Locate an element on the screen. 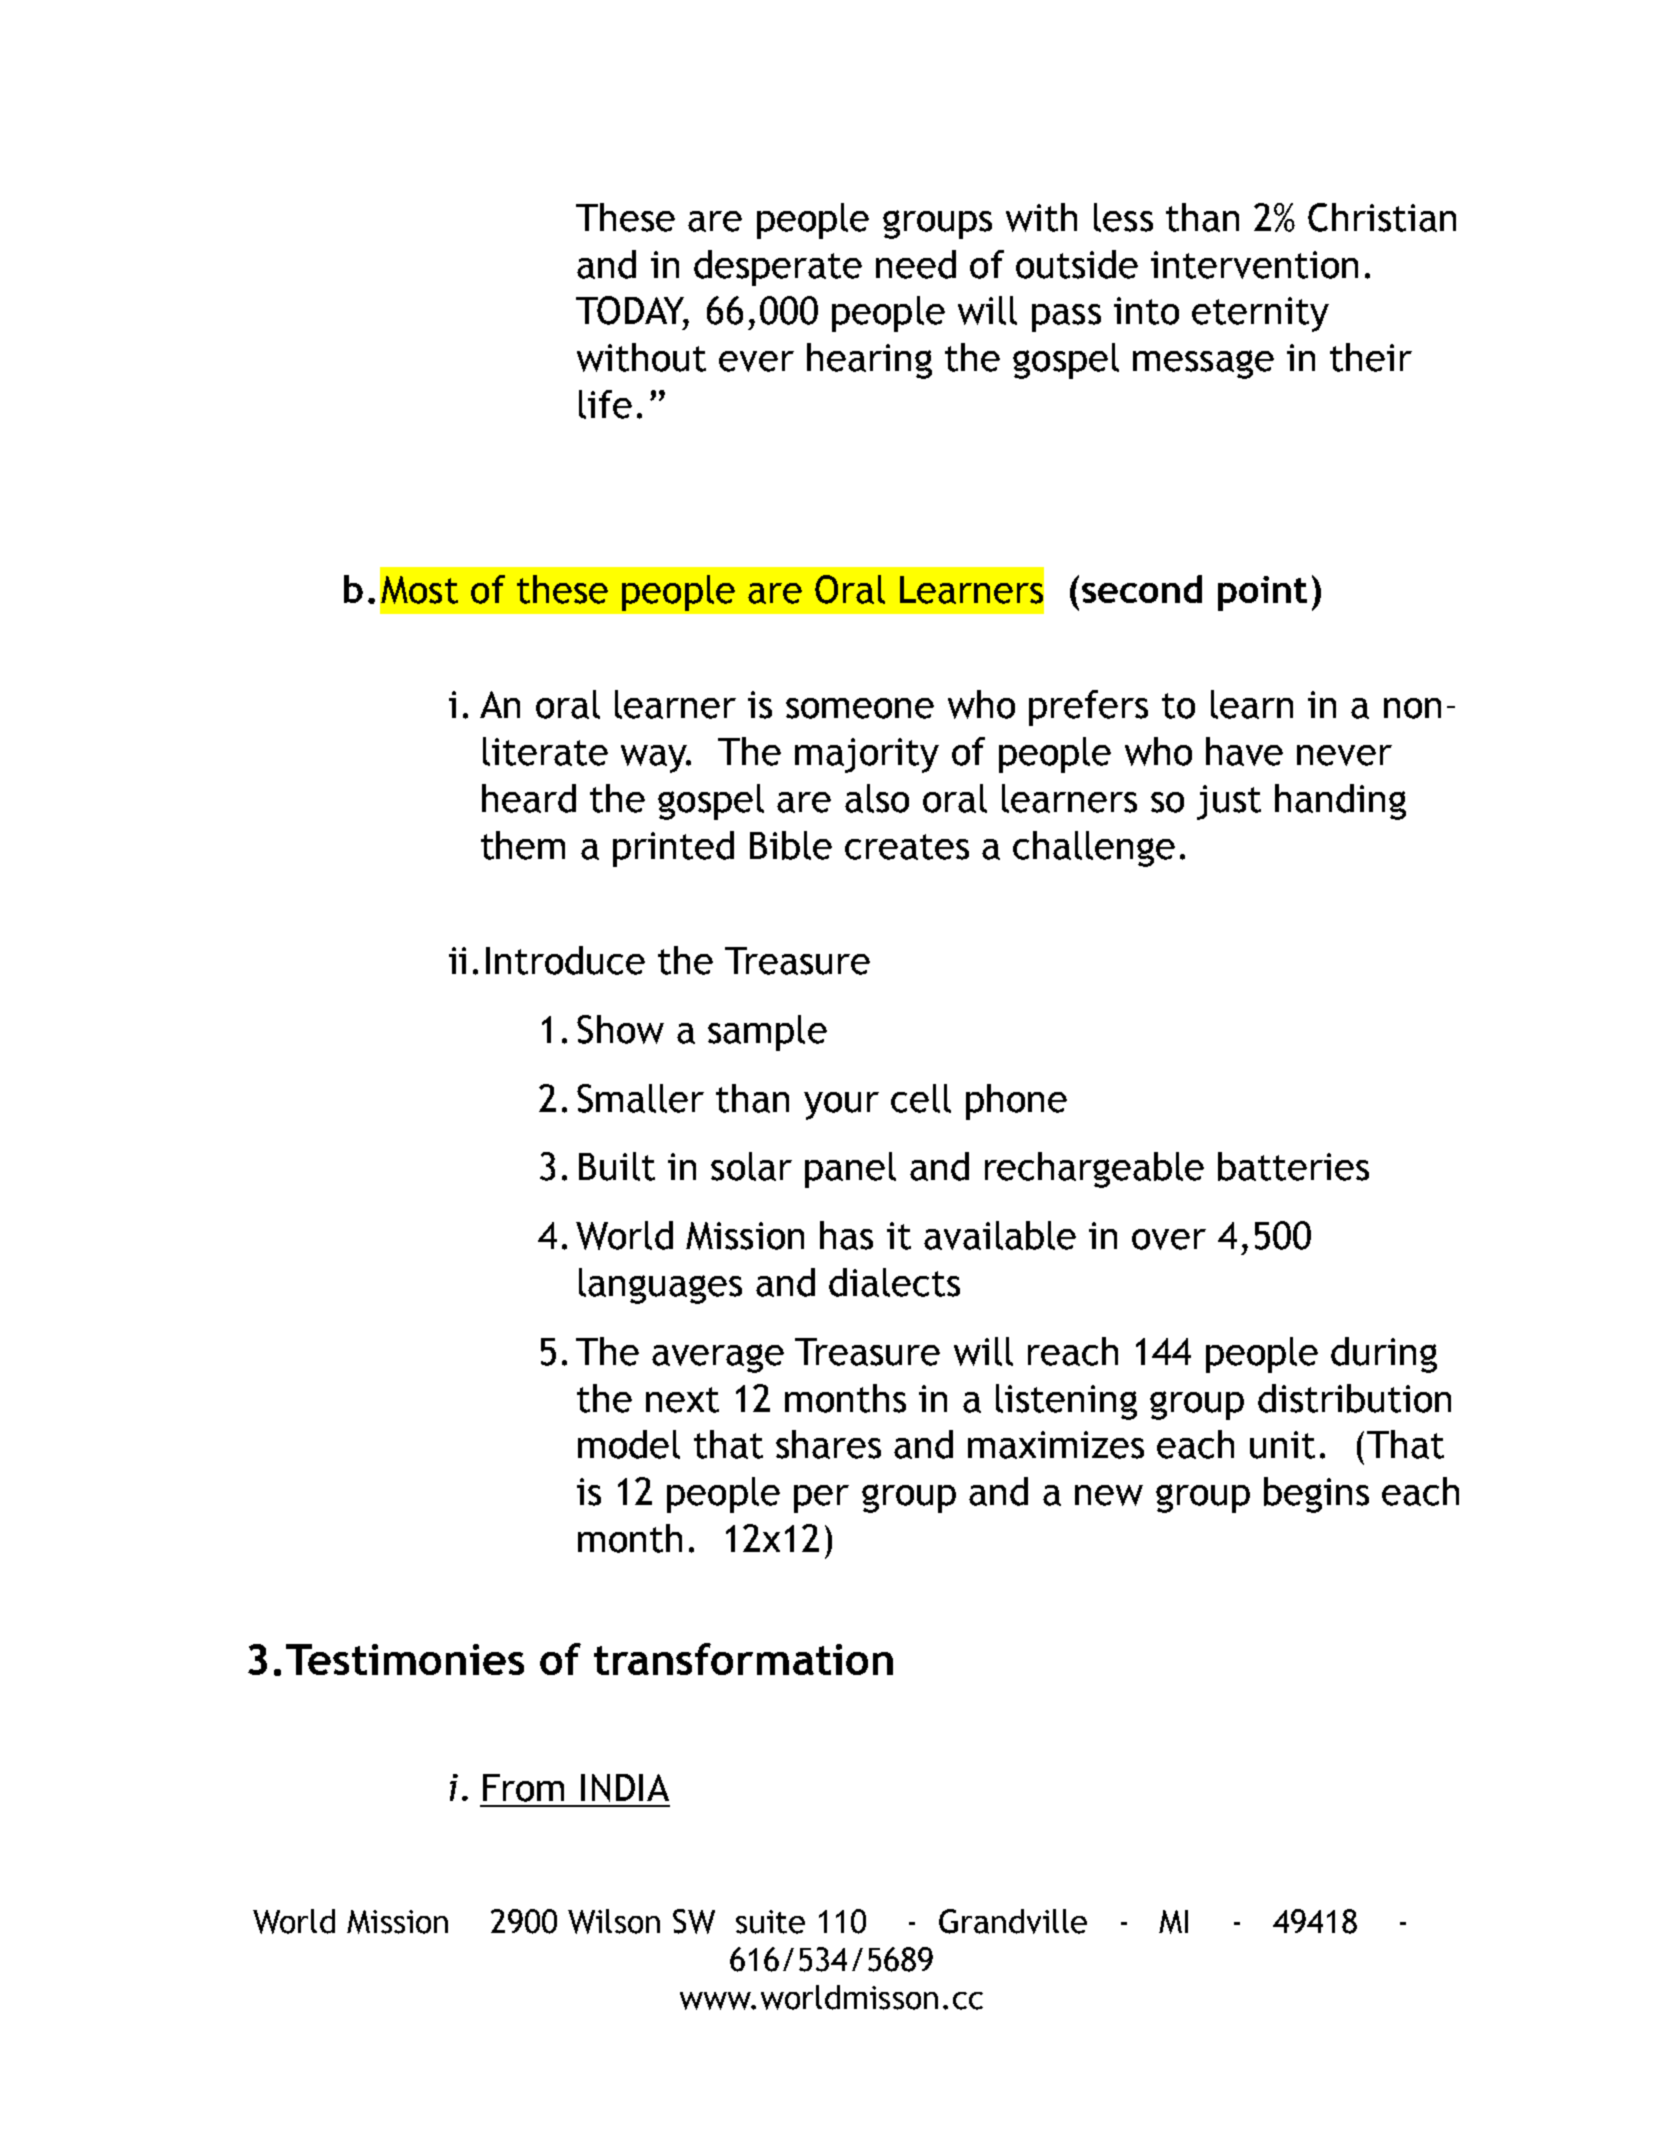 The height and width of the screenshot is (2152, 1663). dialects is located at coordinates (894, 1282).
